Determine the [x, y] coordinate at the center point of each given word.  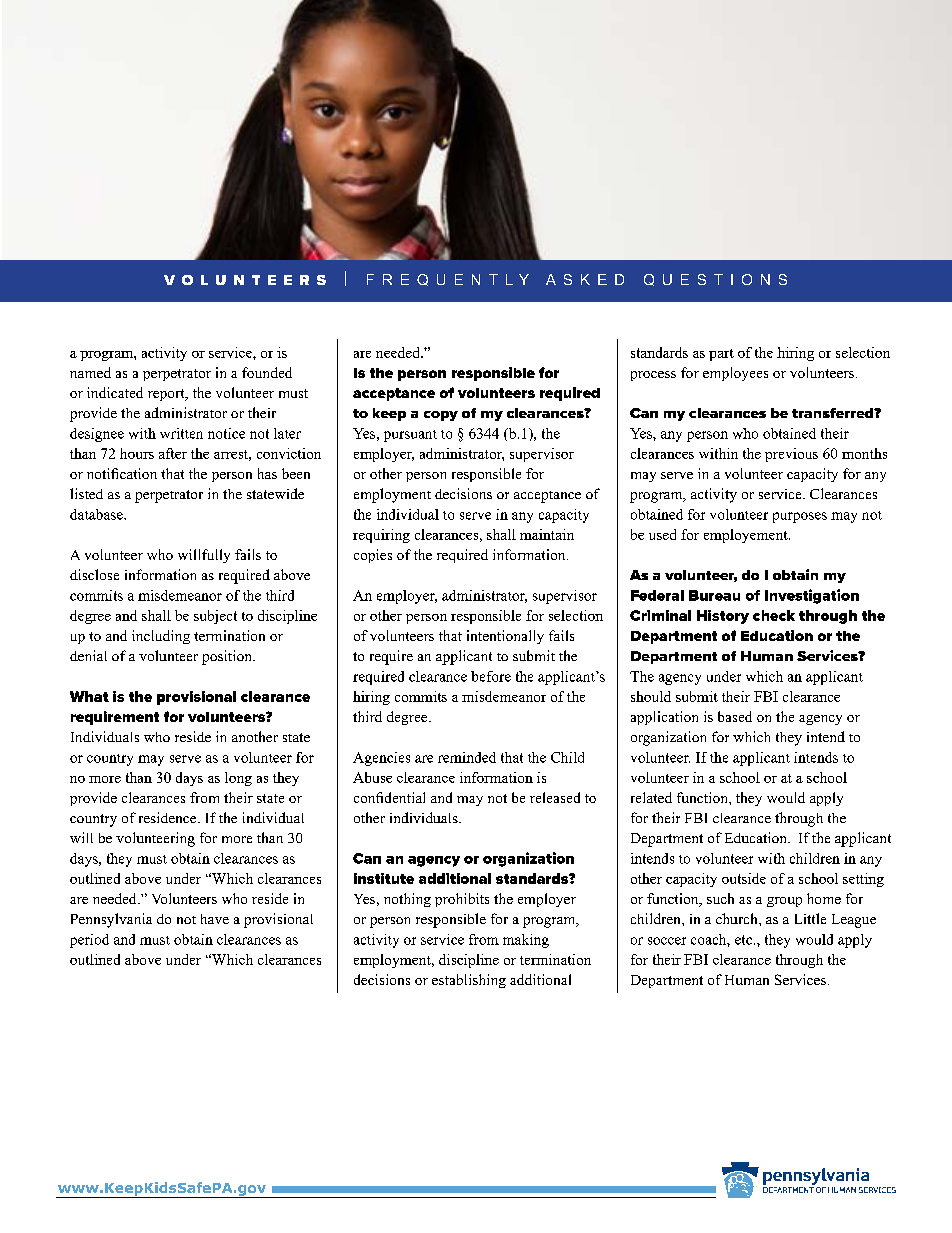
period [89, 941]
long [238, 779]
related [651, 797]
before [491, 676]
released [555, 797]
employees [735, 374]
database [97, 514]
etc [743, 940]
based [735, 716]
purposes [800, 517]
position [228, 657]
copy [441, 416]
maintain [547, 534]
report [167, 395]
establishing [469, 981]
